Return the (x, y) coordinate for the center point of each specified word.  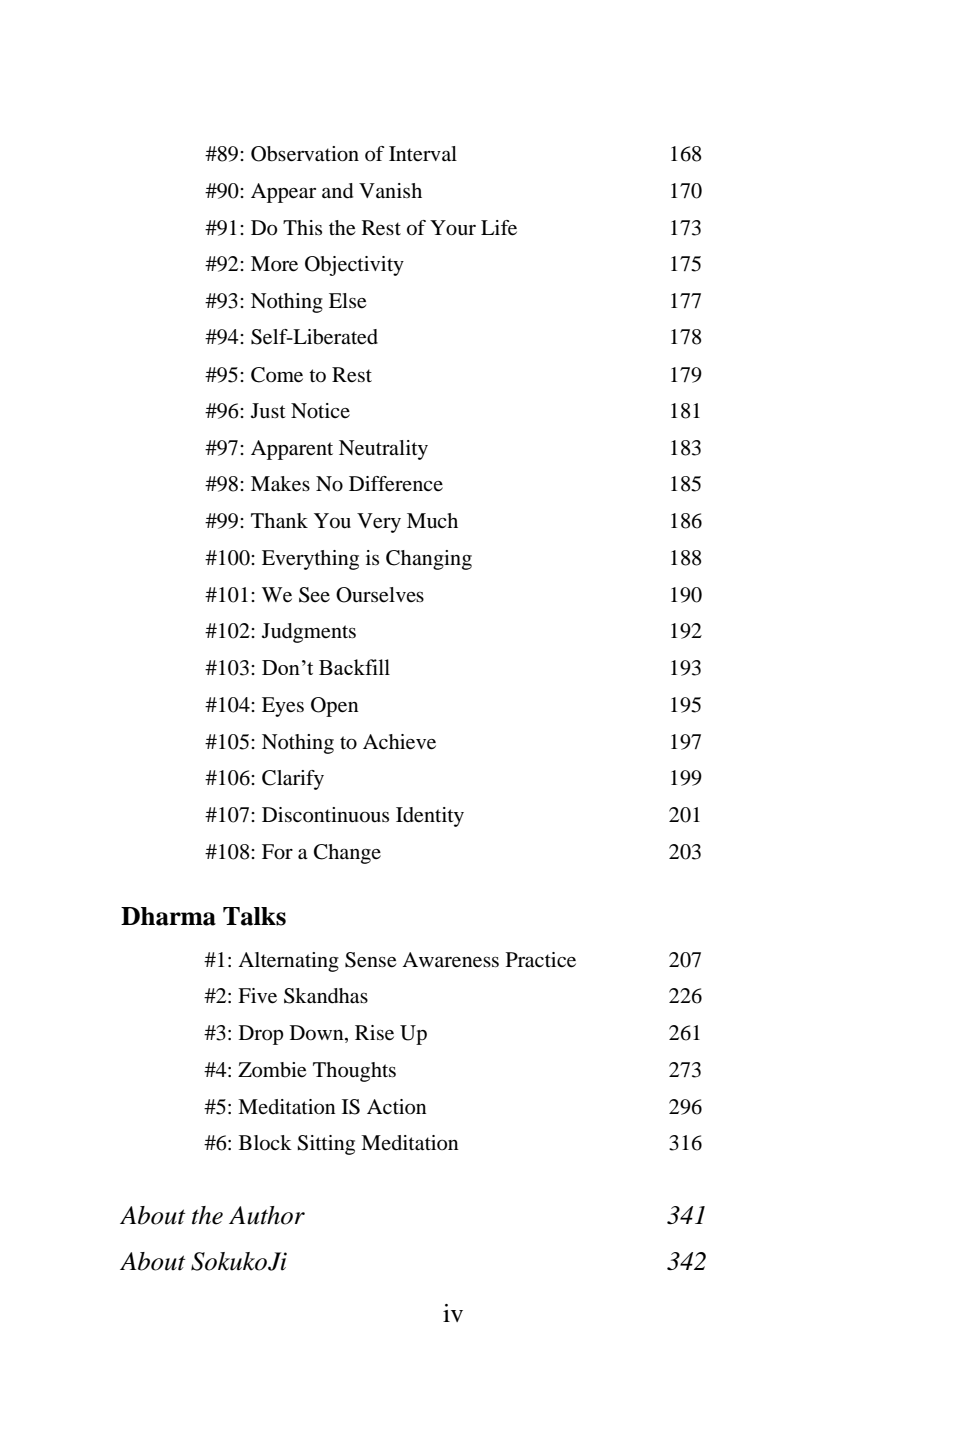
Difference (396, 484)
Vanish (390, 190)
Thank (279, 521)
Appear (283, 193)
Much (432, 520)
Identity (430, 817)
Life (499, 228)
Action (397, 1107)
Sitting (326, 1145)
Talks (254, 916)
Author (267, 1215)
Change (347, 854)
